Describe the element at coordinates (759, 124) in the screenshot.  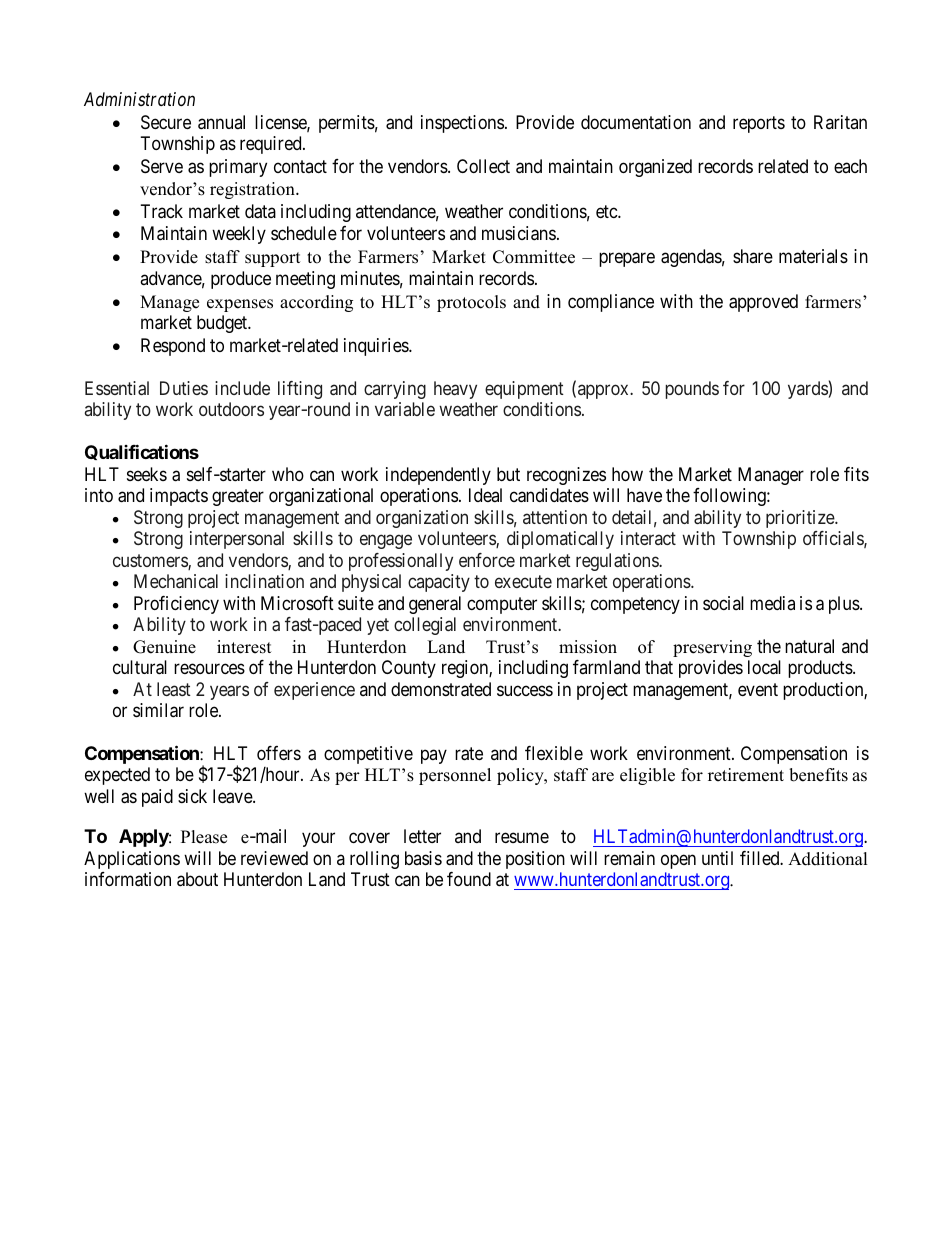
I see `reports` at that location.
